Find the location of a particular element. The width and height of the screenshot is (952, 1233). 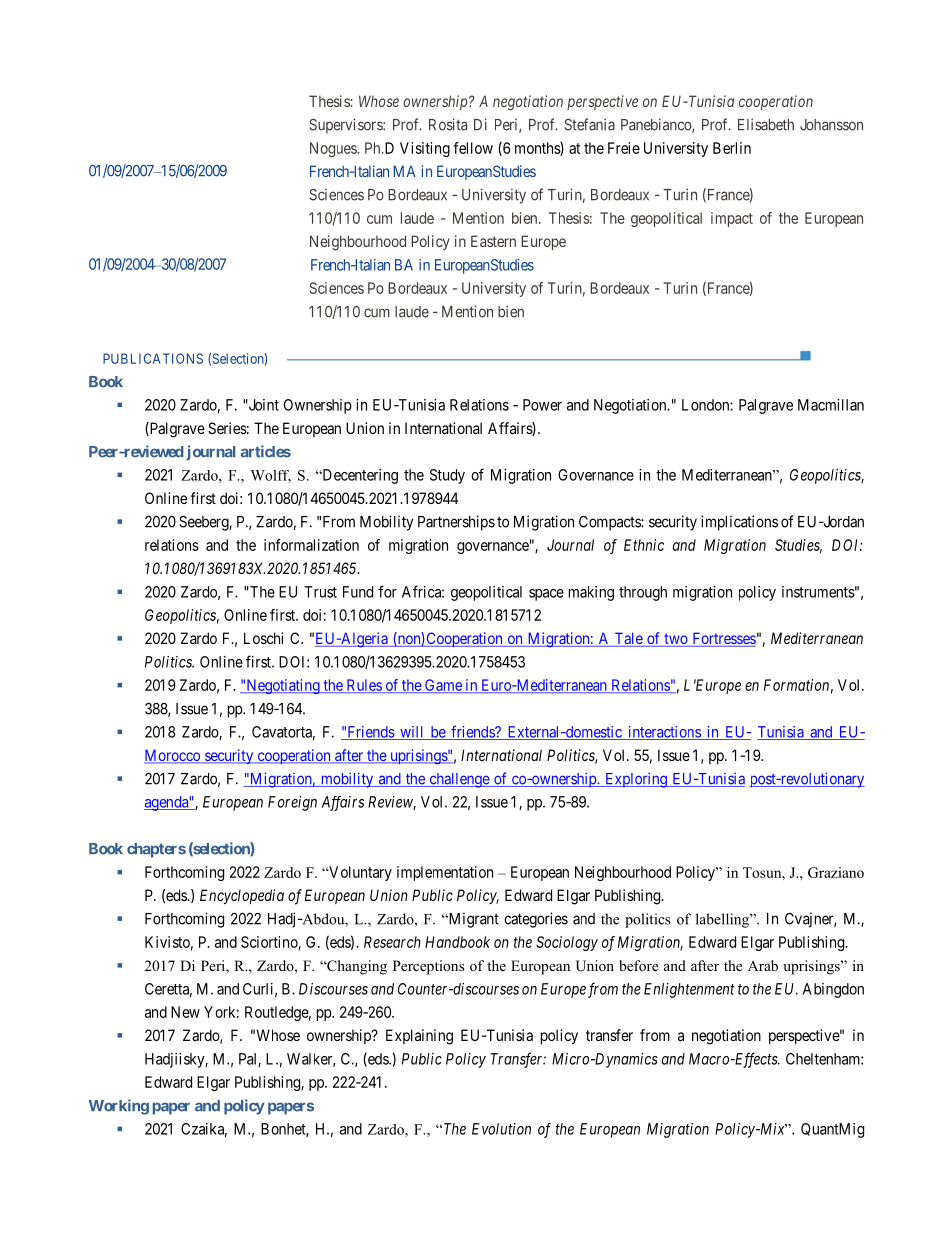

Working is located at coordinates (119, 1107).
